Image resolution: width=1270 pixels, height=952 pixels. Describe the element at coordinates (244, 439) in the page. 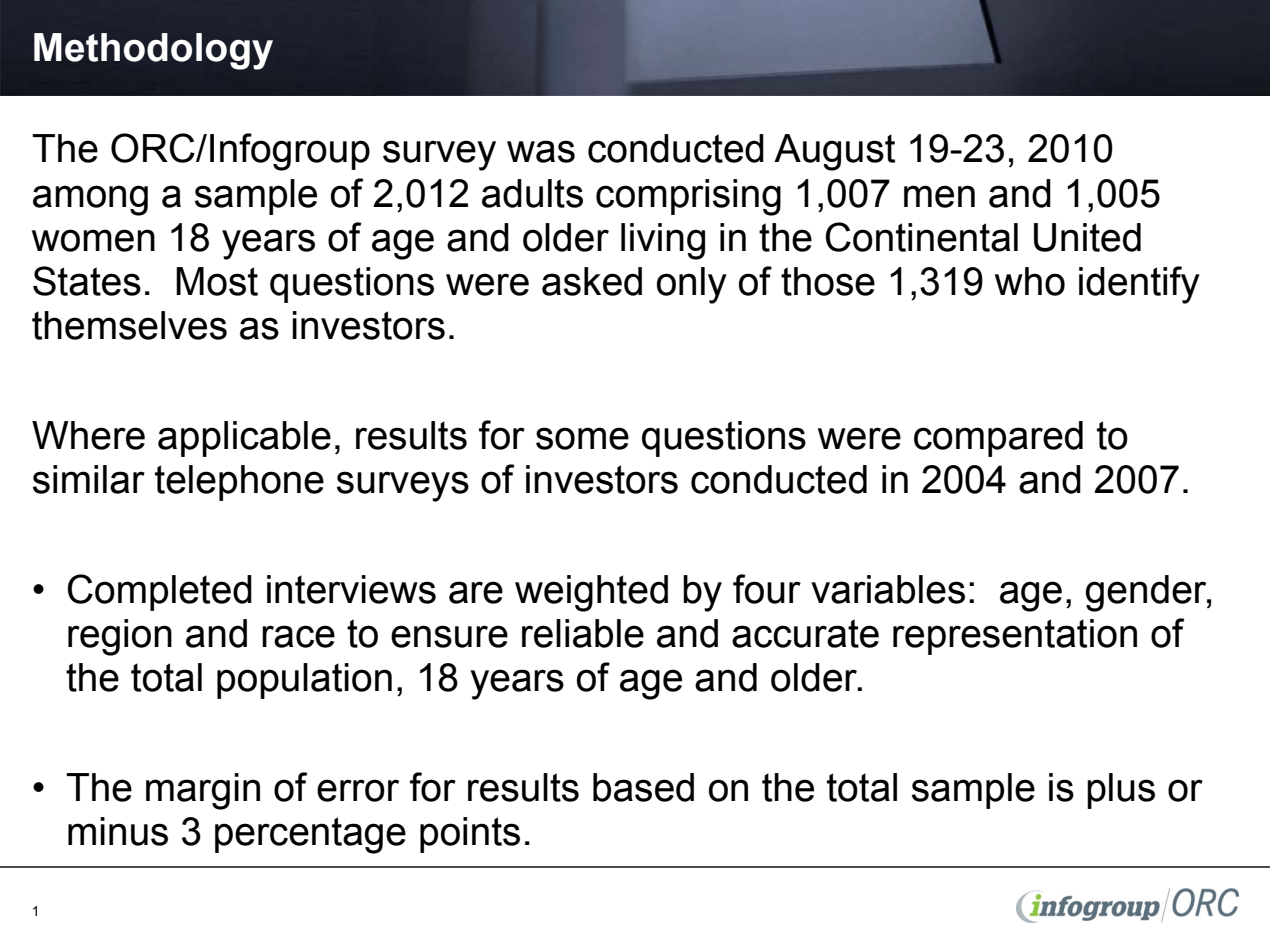

I see `applicable` at that location.
